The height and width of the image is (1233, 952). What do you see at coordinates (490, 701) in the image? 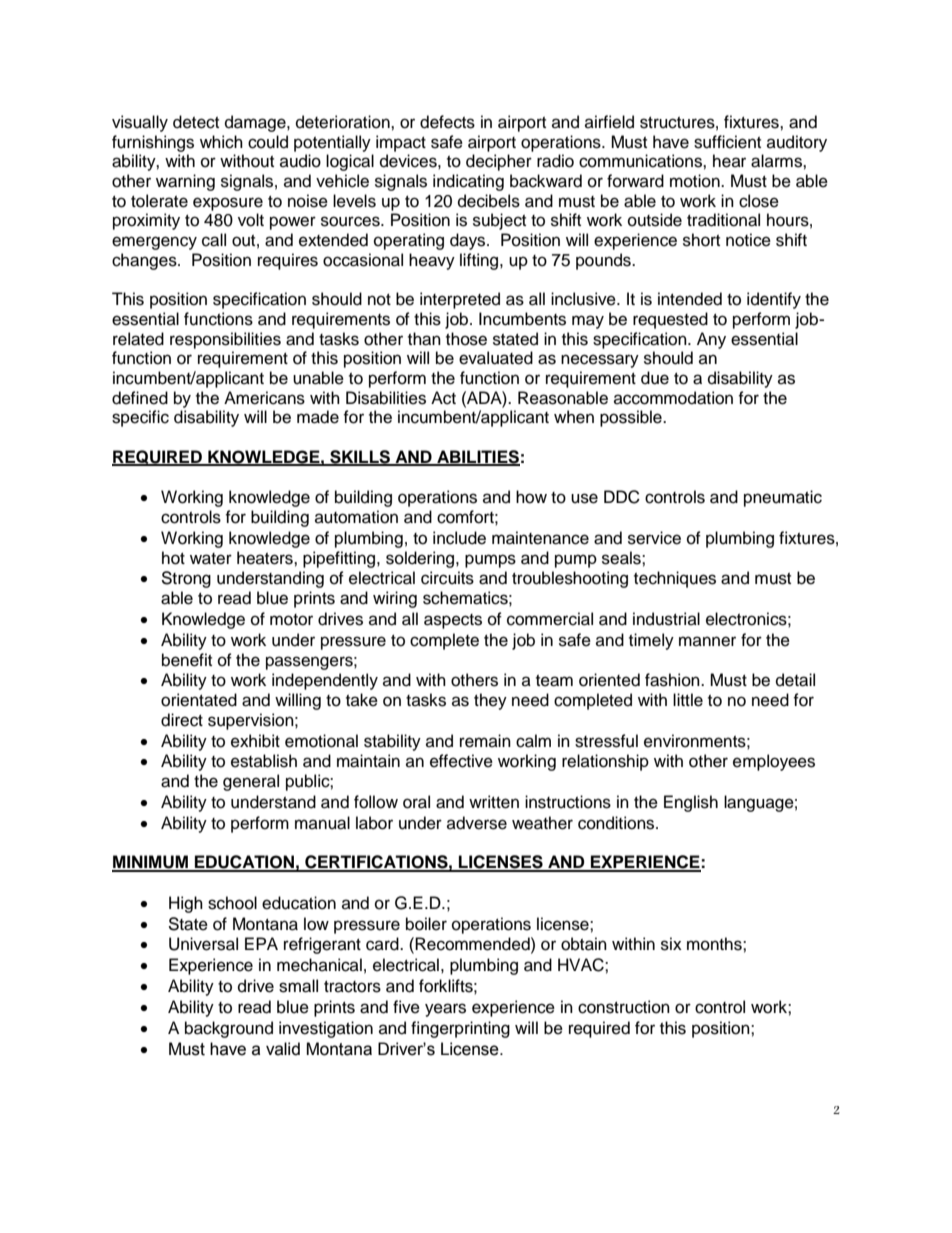
I see `they` at bounding box center [490, 701].
